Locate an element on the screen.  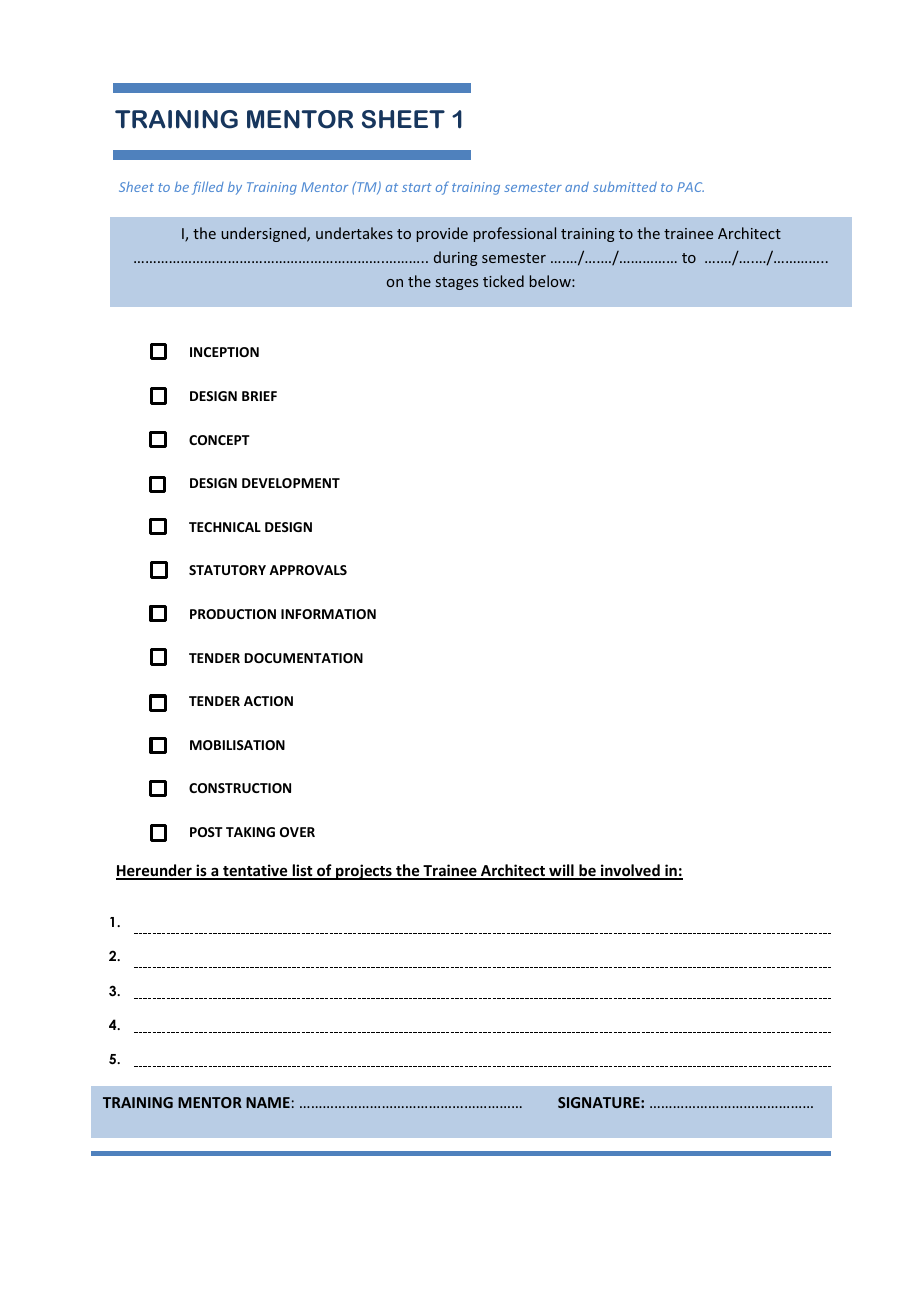
NAME is located at coordinates (268, 1102).
